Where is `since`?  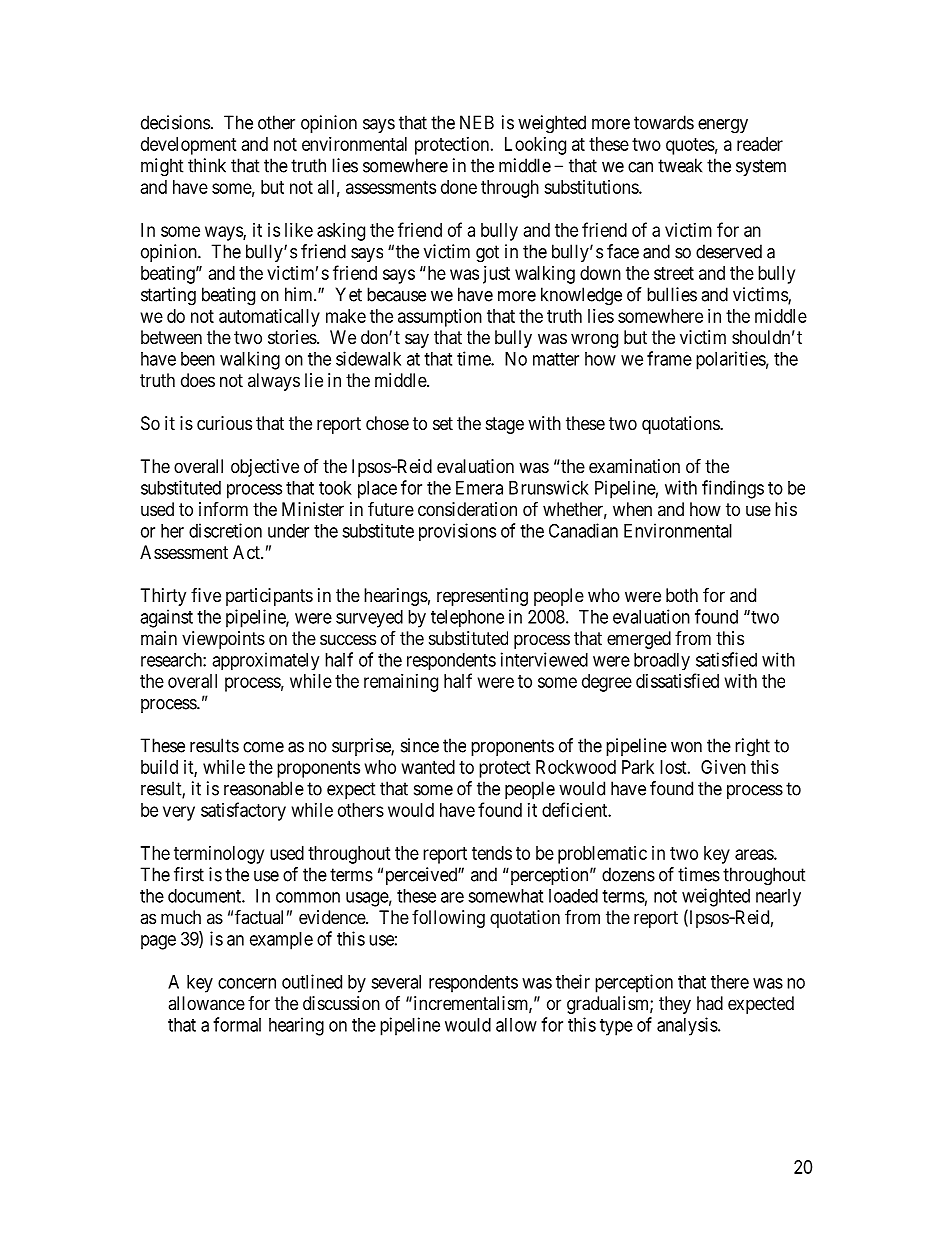 since is located at coordinates (420, 745).
